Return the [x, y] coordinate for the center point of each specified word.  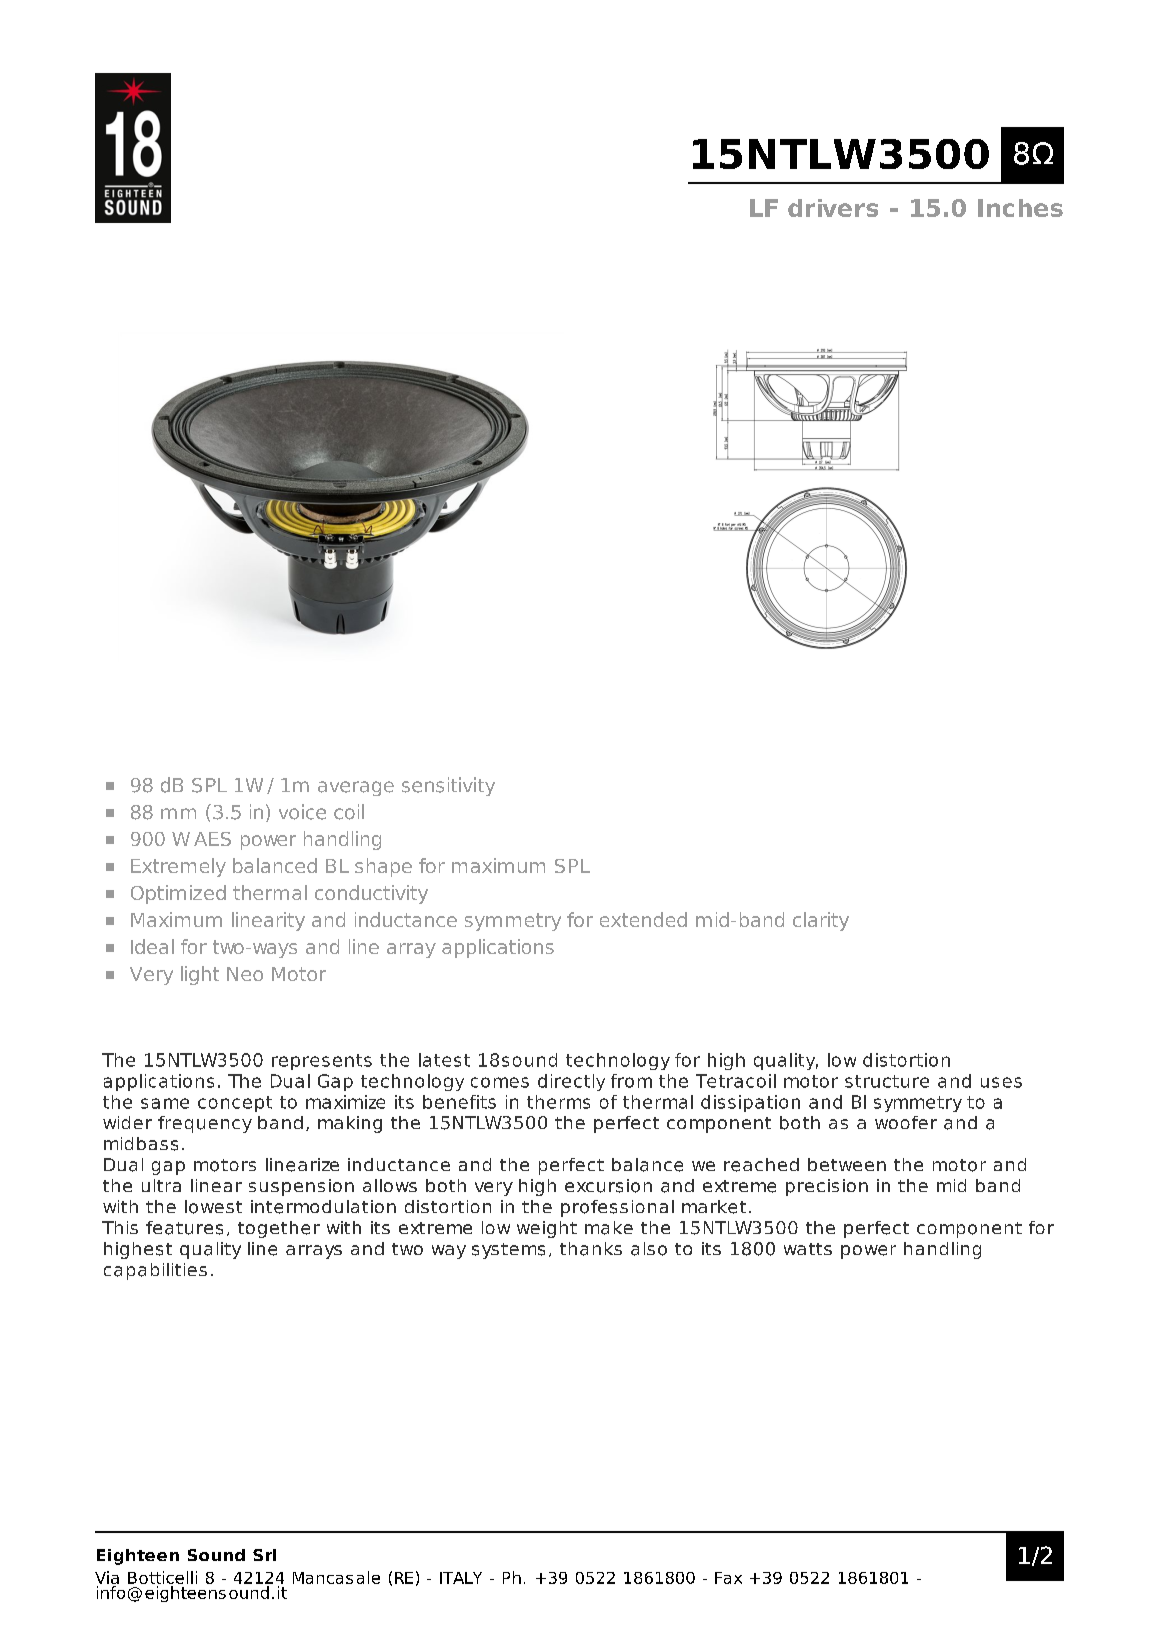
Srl [264, 1555]
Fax [728, 1578]
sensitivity [448, 786]
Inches [1020, 208]
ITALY [461, 1578]
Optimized [178, 894]
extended [643, 919]
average [356, 788]
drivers [833, 208]
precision [827, 1187]
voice [302, 812]
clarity [821, 921]
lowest [213, 1207]
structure [887, 1081]
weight [547, 1229]
